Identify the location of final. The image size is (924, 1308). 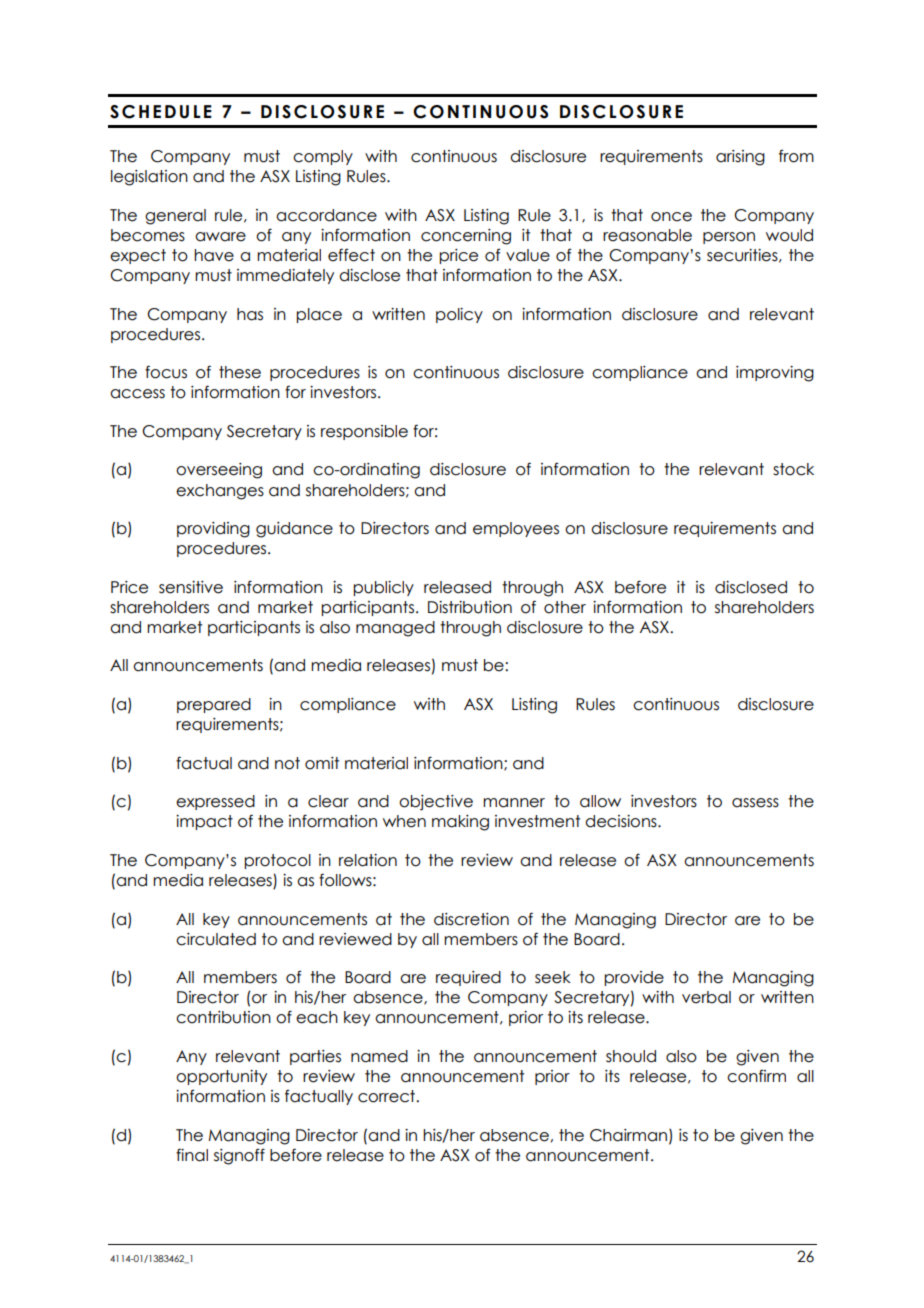
(192, 1155).
